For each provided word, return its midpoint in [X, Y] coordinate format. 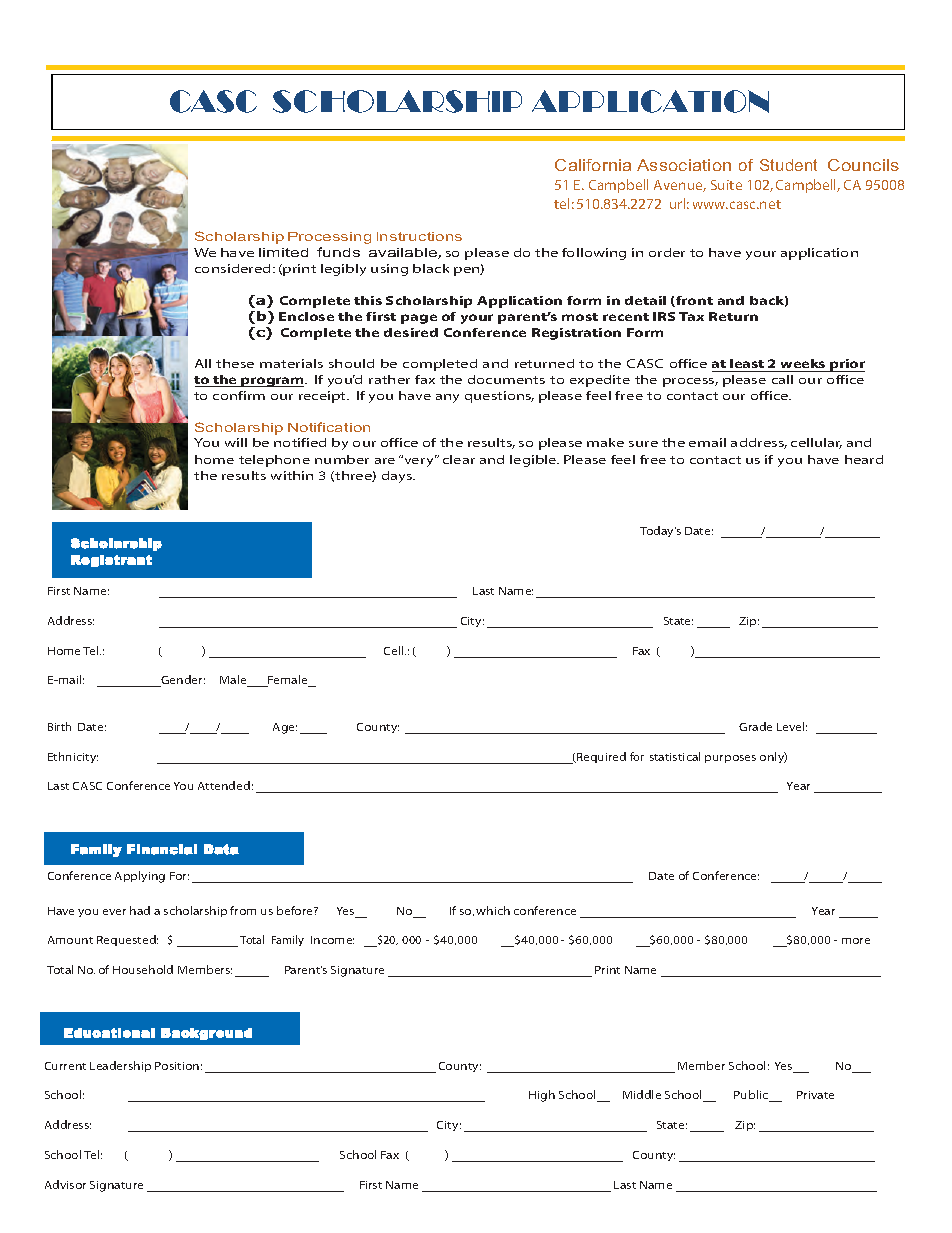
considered [232, 268]
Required [600, 757]
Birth [59, 726]
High [542, 1096]
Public [752, 1096]
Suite [726, 185]
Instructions [419, 236]
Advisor [65, 1184]
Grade [755, 726]
